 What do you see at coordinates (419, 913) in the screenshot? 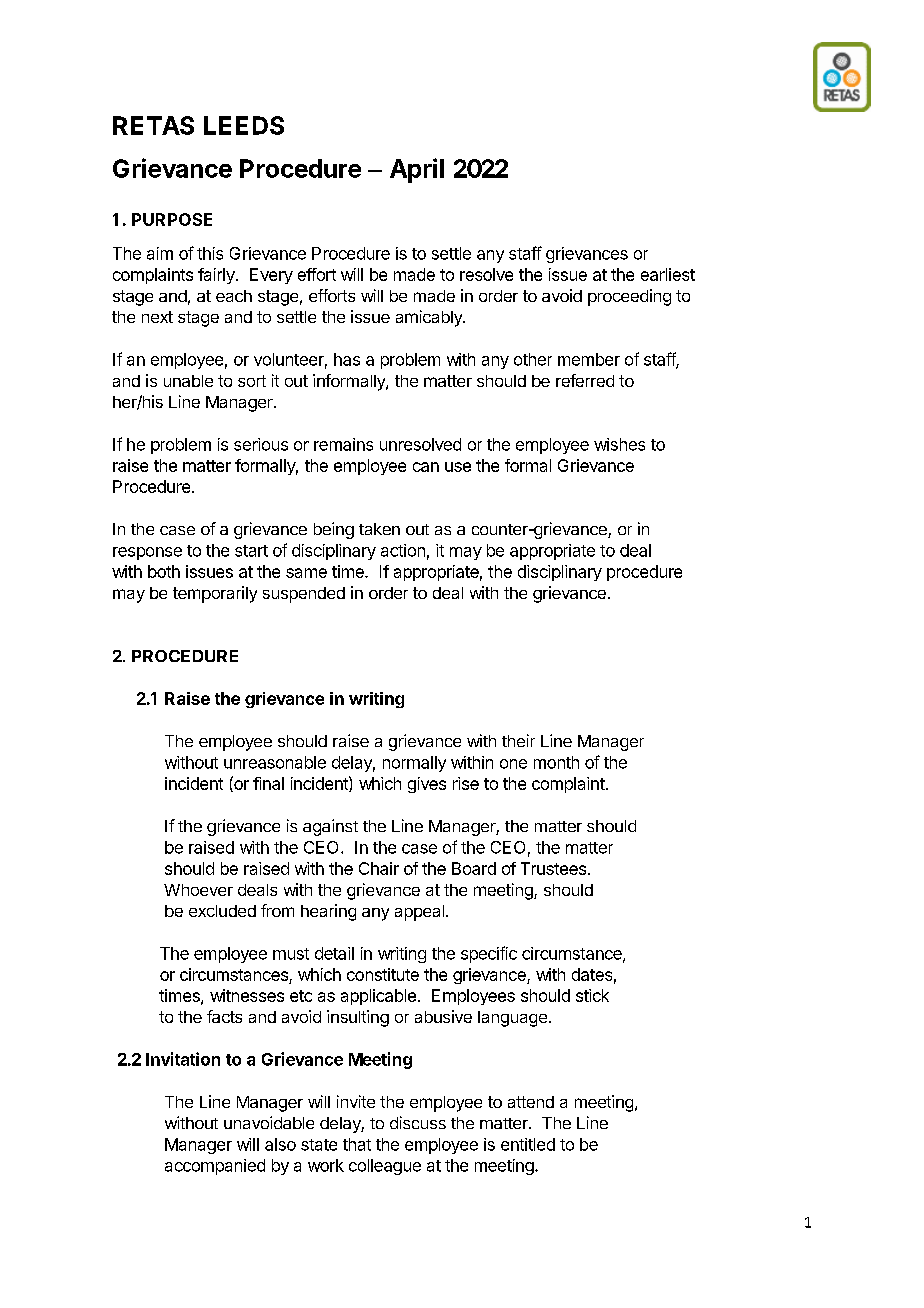
I see `appeal` at bounding box center [419, 913].
